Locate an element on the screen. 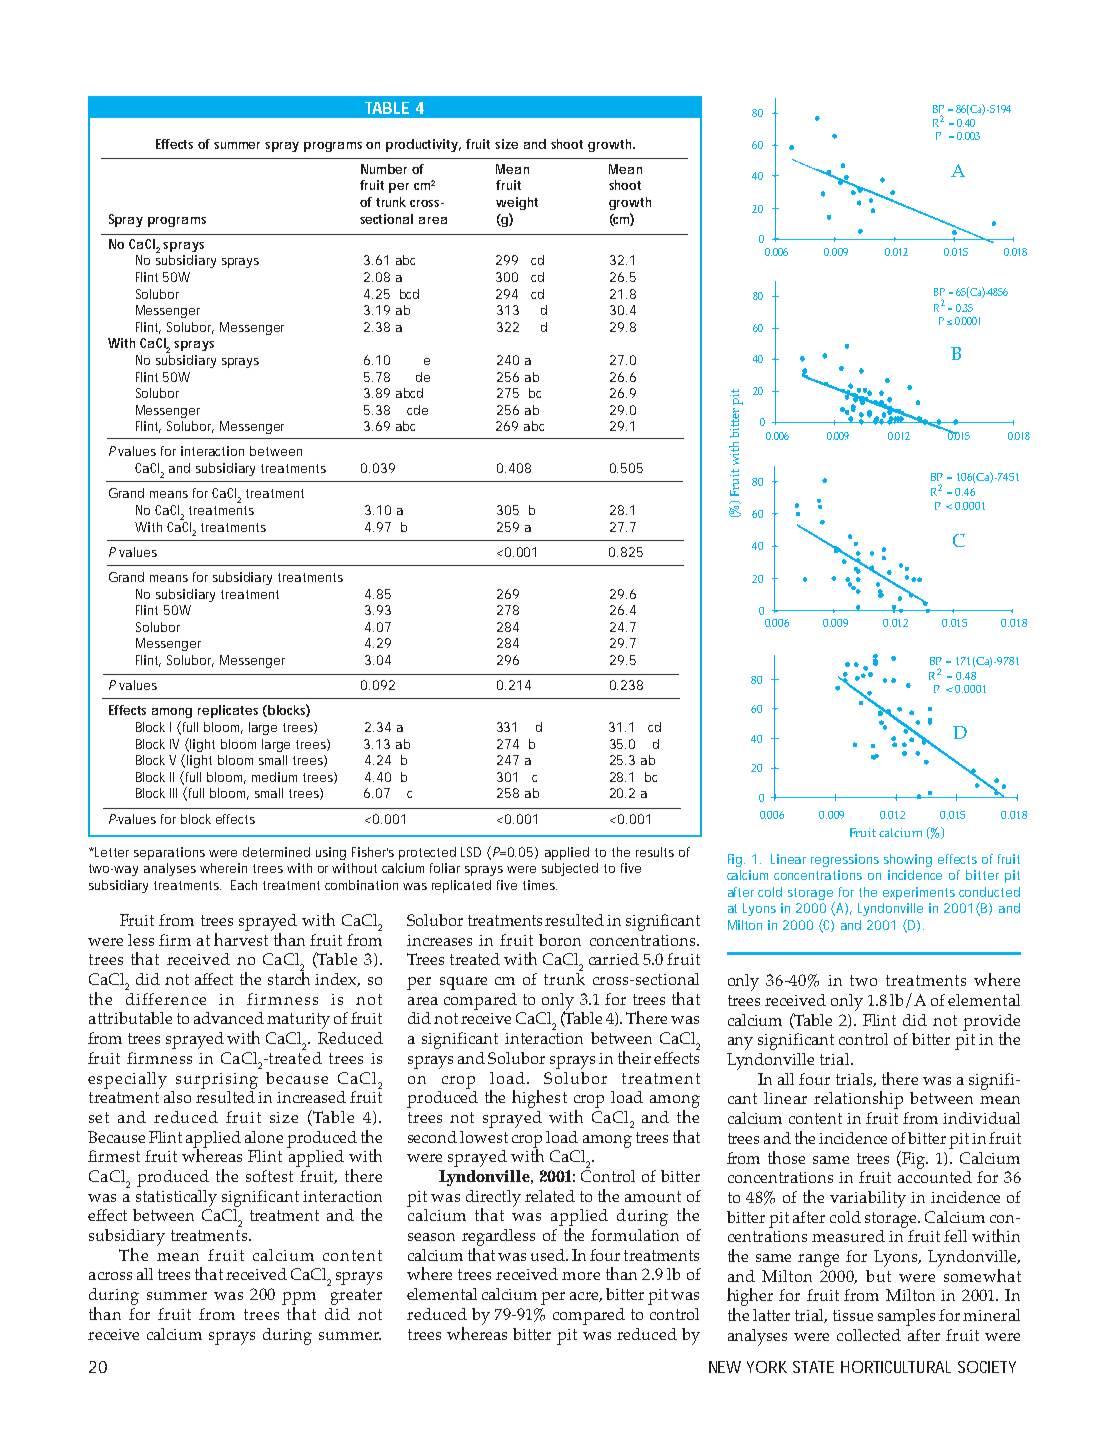  cde is located at coordinates (417, 410).
